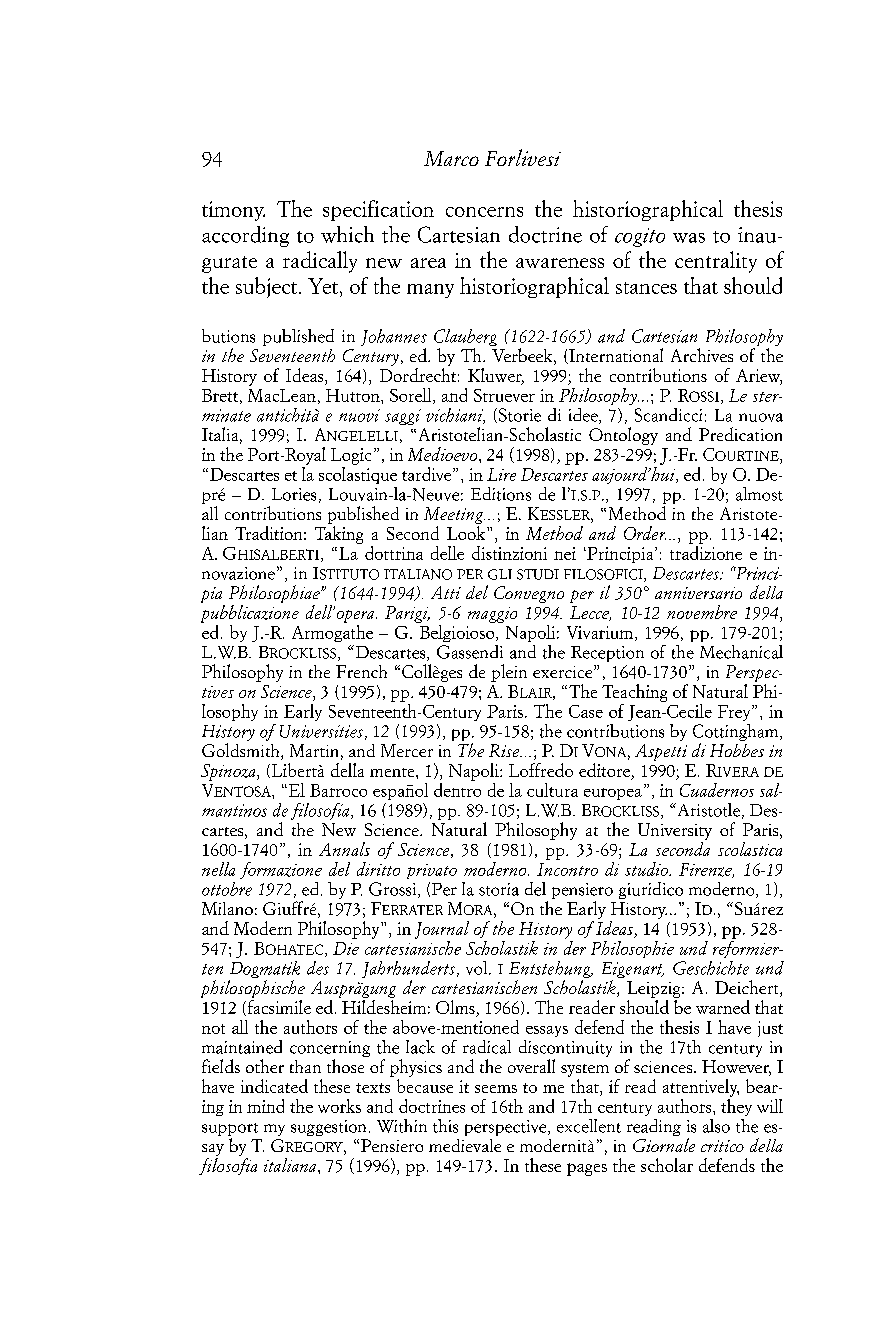 This document has width=896, height=1343. I want to click on according, so click(245, 236).
